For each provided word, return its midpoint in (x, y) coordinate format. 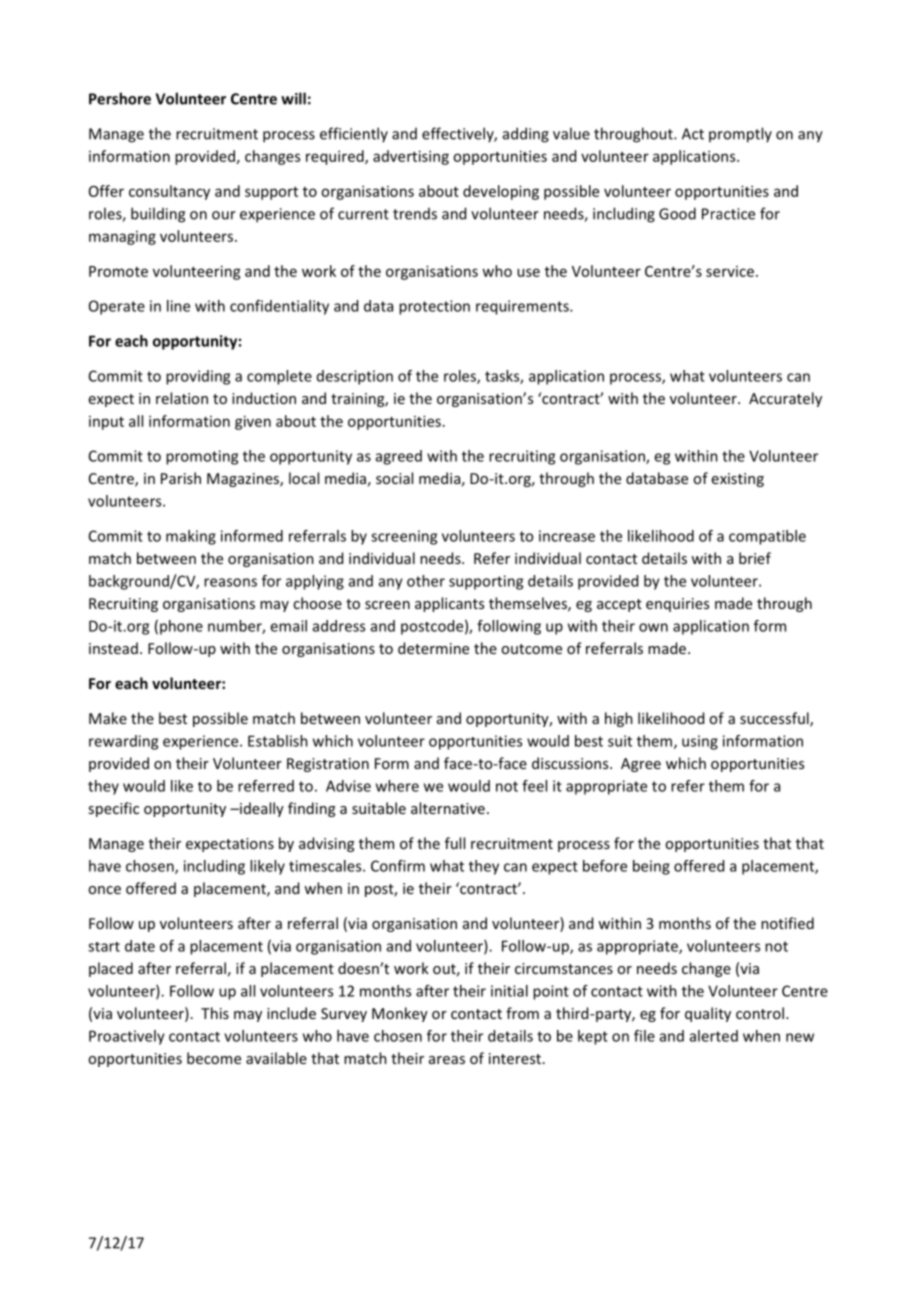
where (397, 786)
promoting (202, 457)
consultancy (169, 192)
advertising (411, 157)
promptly (740, 135)
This (215, 1013)
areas (447, 1060)
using (700, 742)
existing (738, 480)
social (394, 478)
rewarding (123, 742)
